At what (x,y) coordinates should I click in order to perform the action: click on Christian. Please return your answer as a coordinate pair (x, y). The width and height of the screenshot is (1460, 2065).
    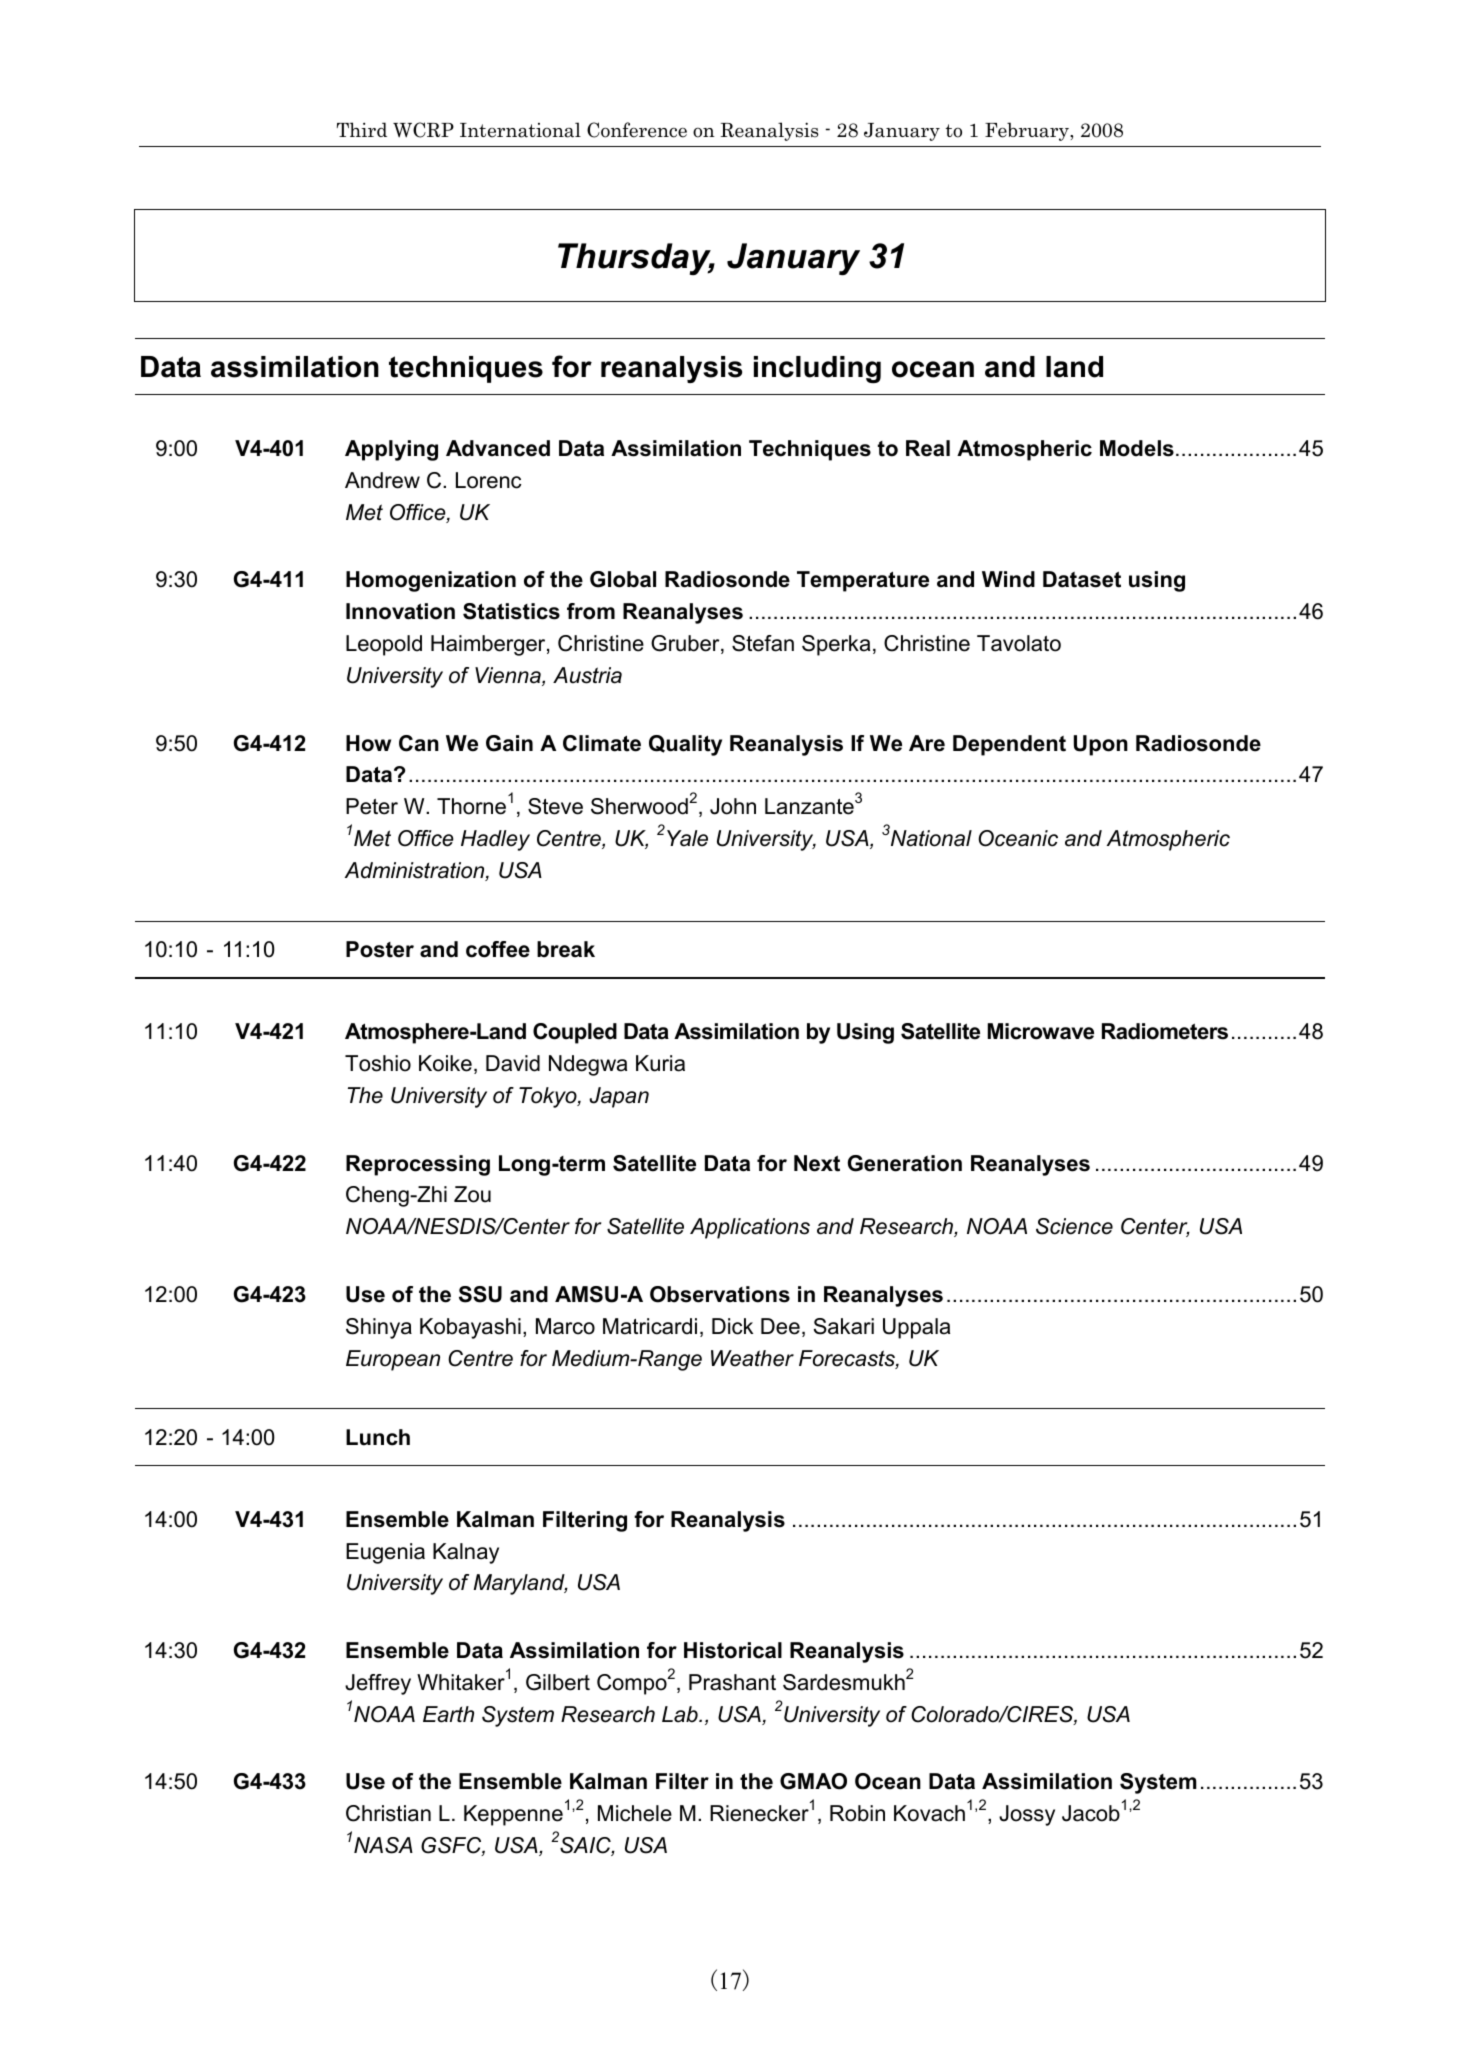
    Looking at the image, I should click on (388, 1813).
